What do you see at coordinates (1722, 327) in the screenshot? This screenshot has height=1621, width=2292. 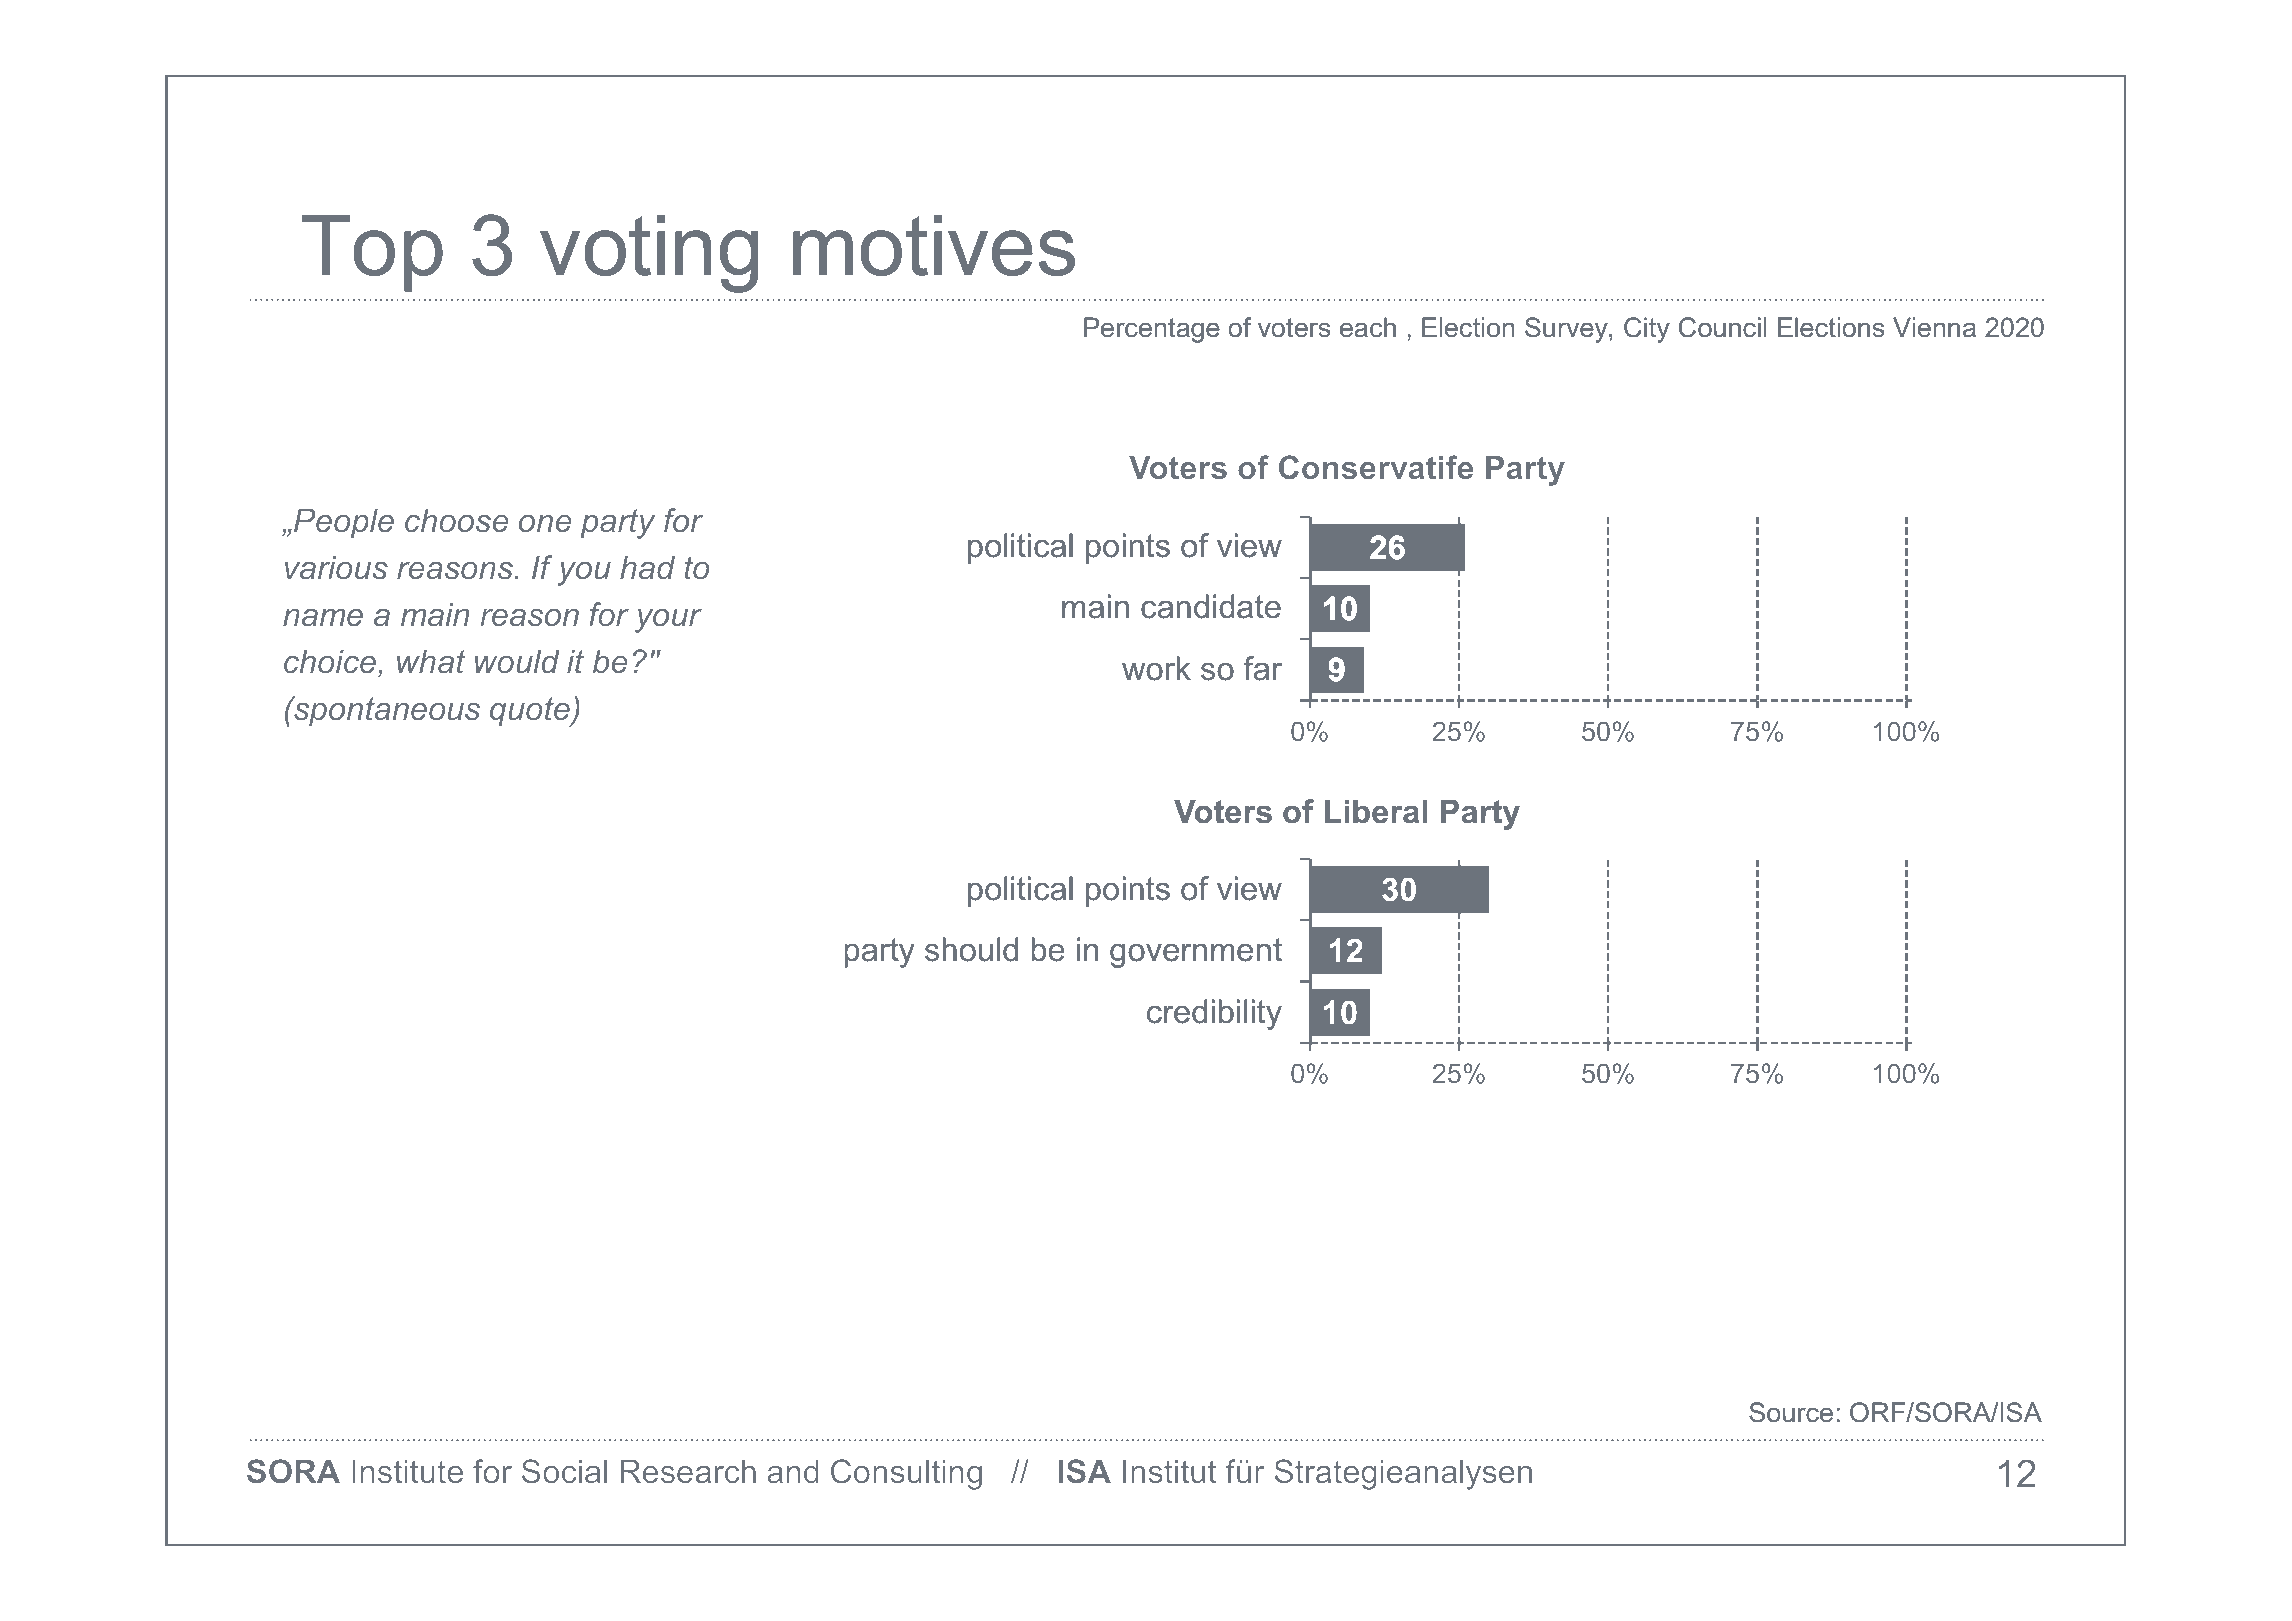 I see `Council` at bounding box center [1722, 327].
